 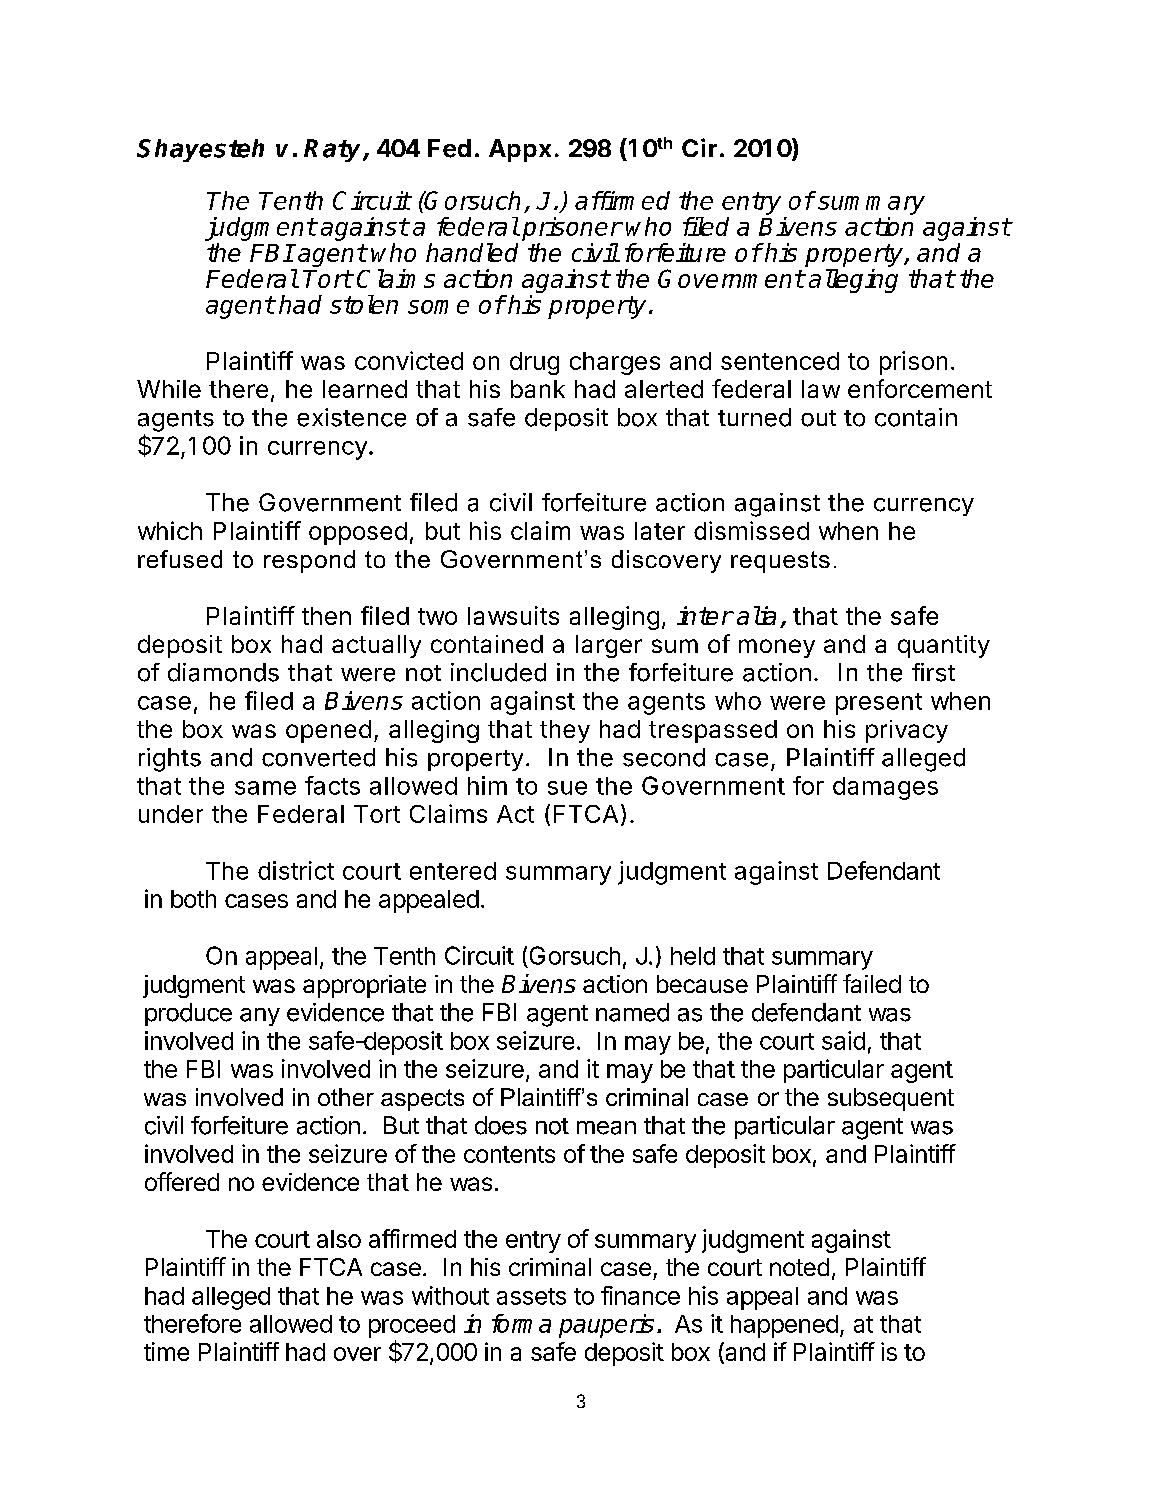 I want to click on damages, so click(x=885, y=788).
